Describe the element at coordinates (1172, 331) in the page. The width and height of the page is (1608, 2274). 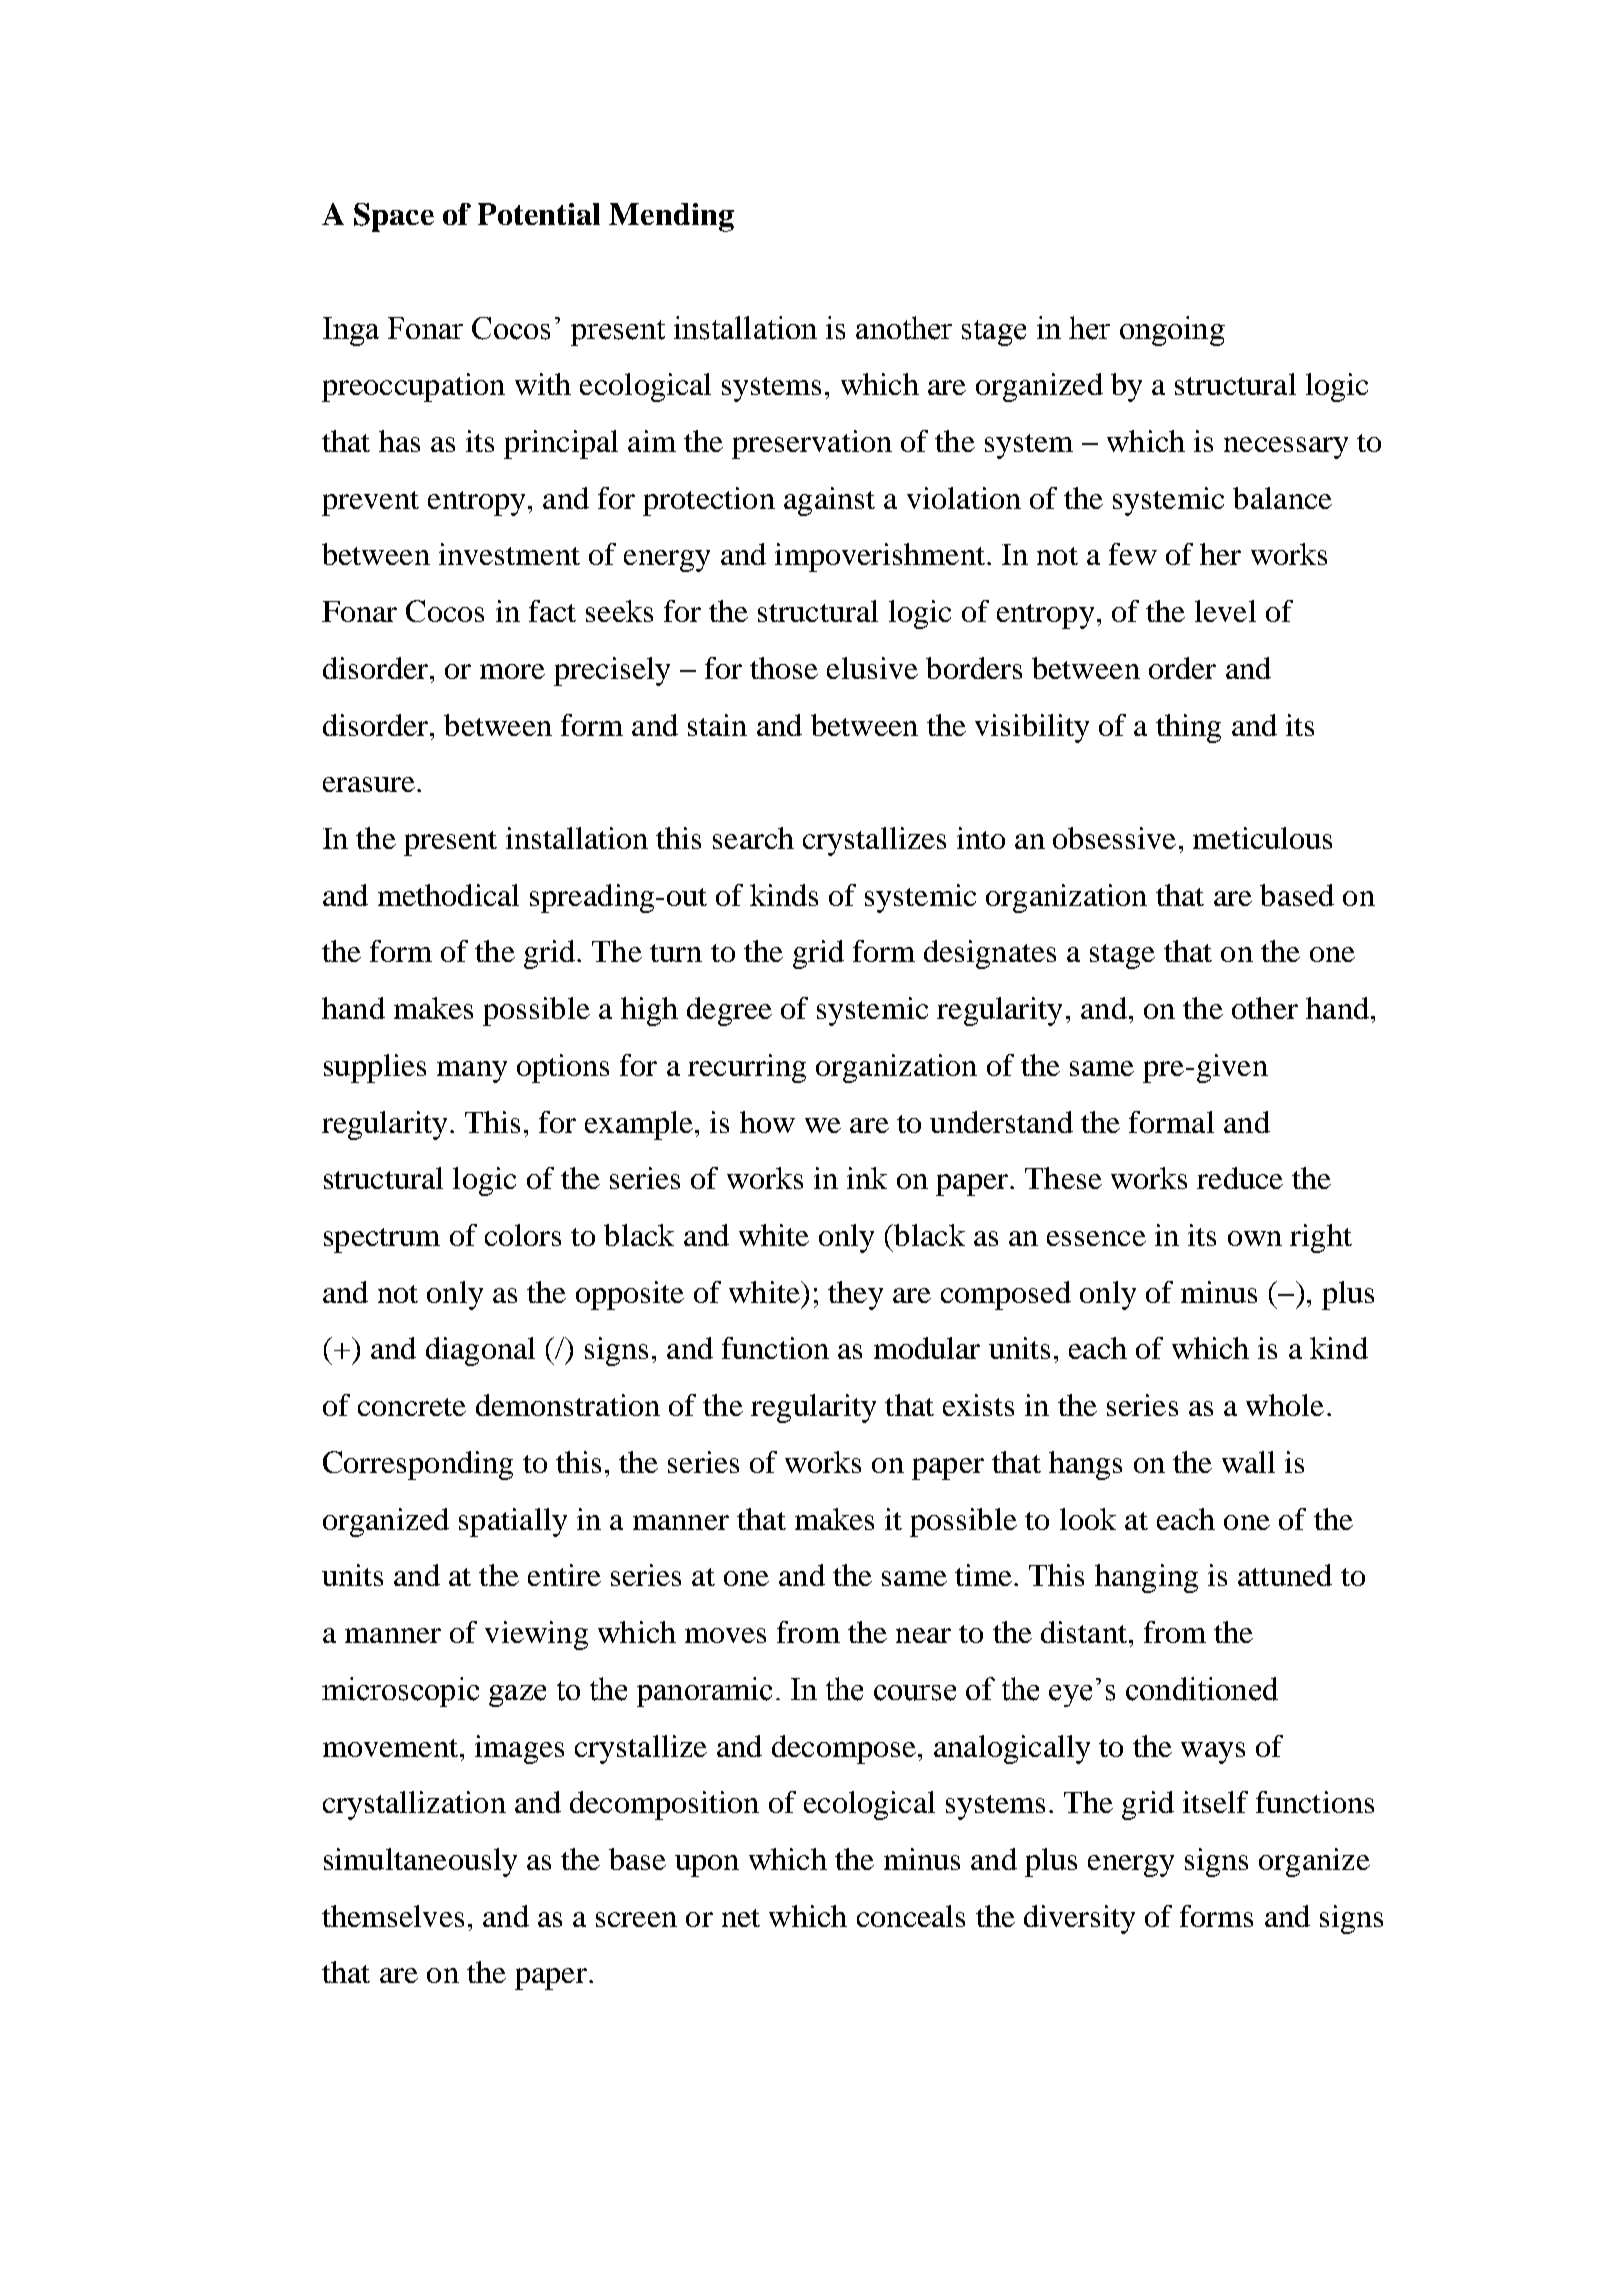
I see `ongoing` at that location.
